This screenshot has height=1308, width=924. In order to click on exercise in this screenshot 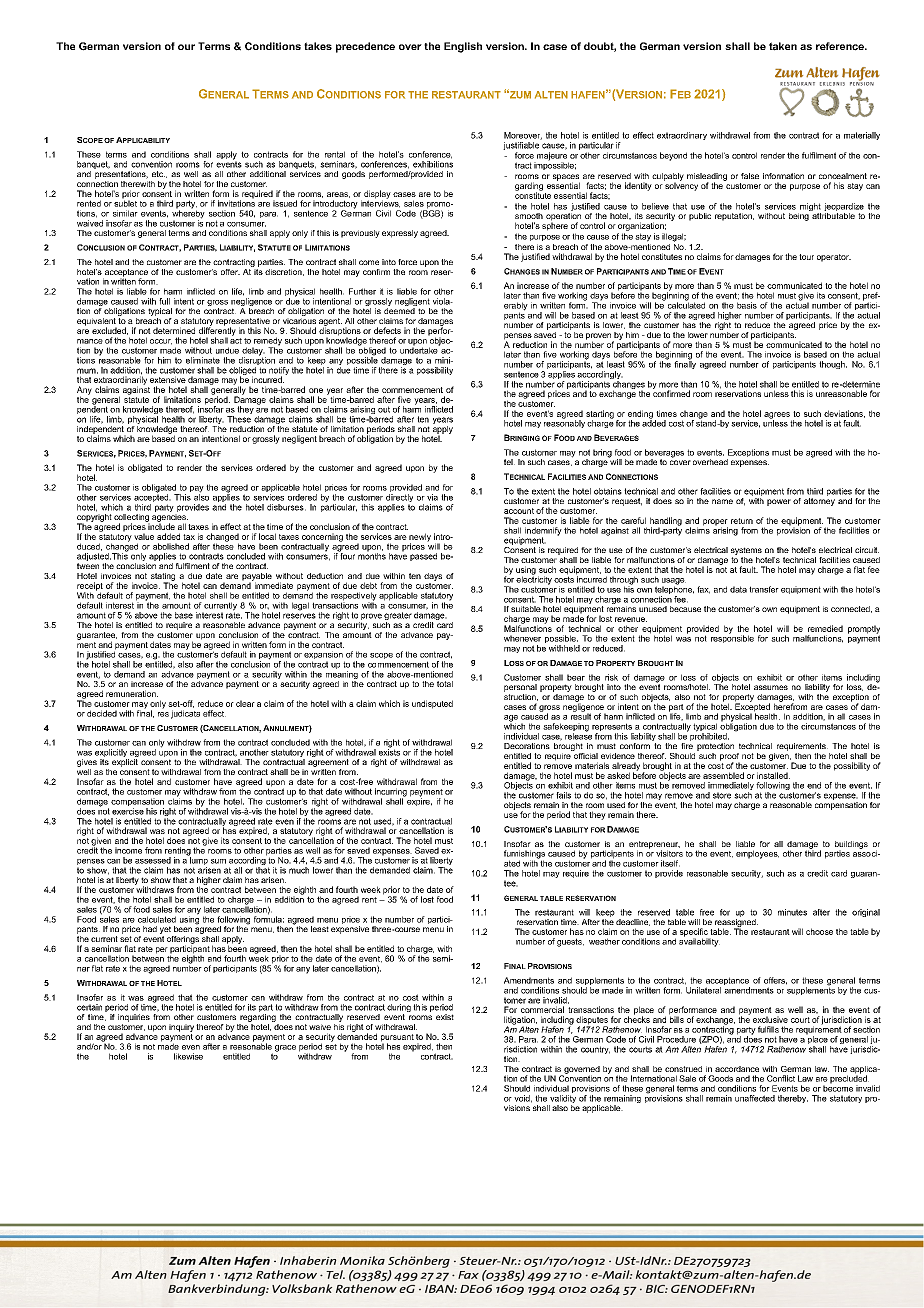, I will do `click(128, 811)`.
